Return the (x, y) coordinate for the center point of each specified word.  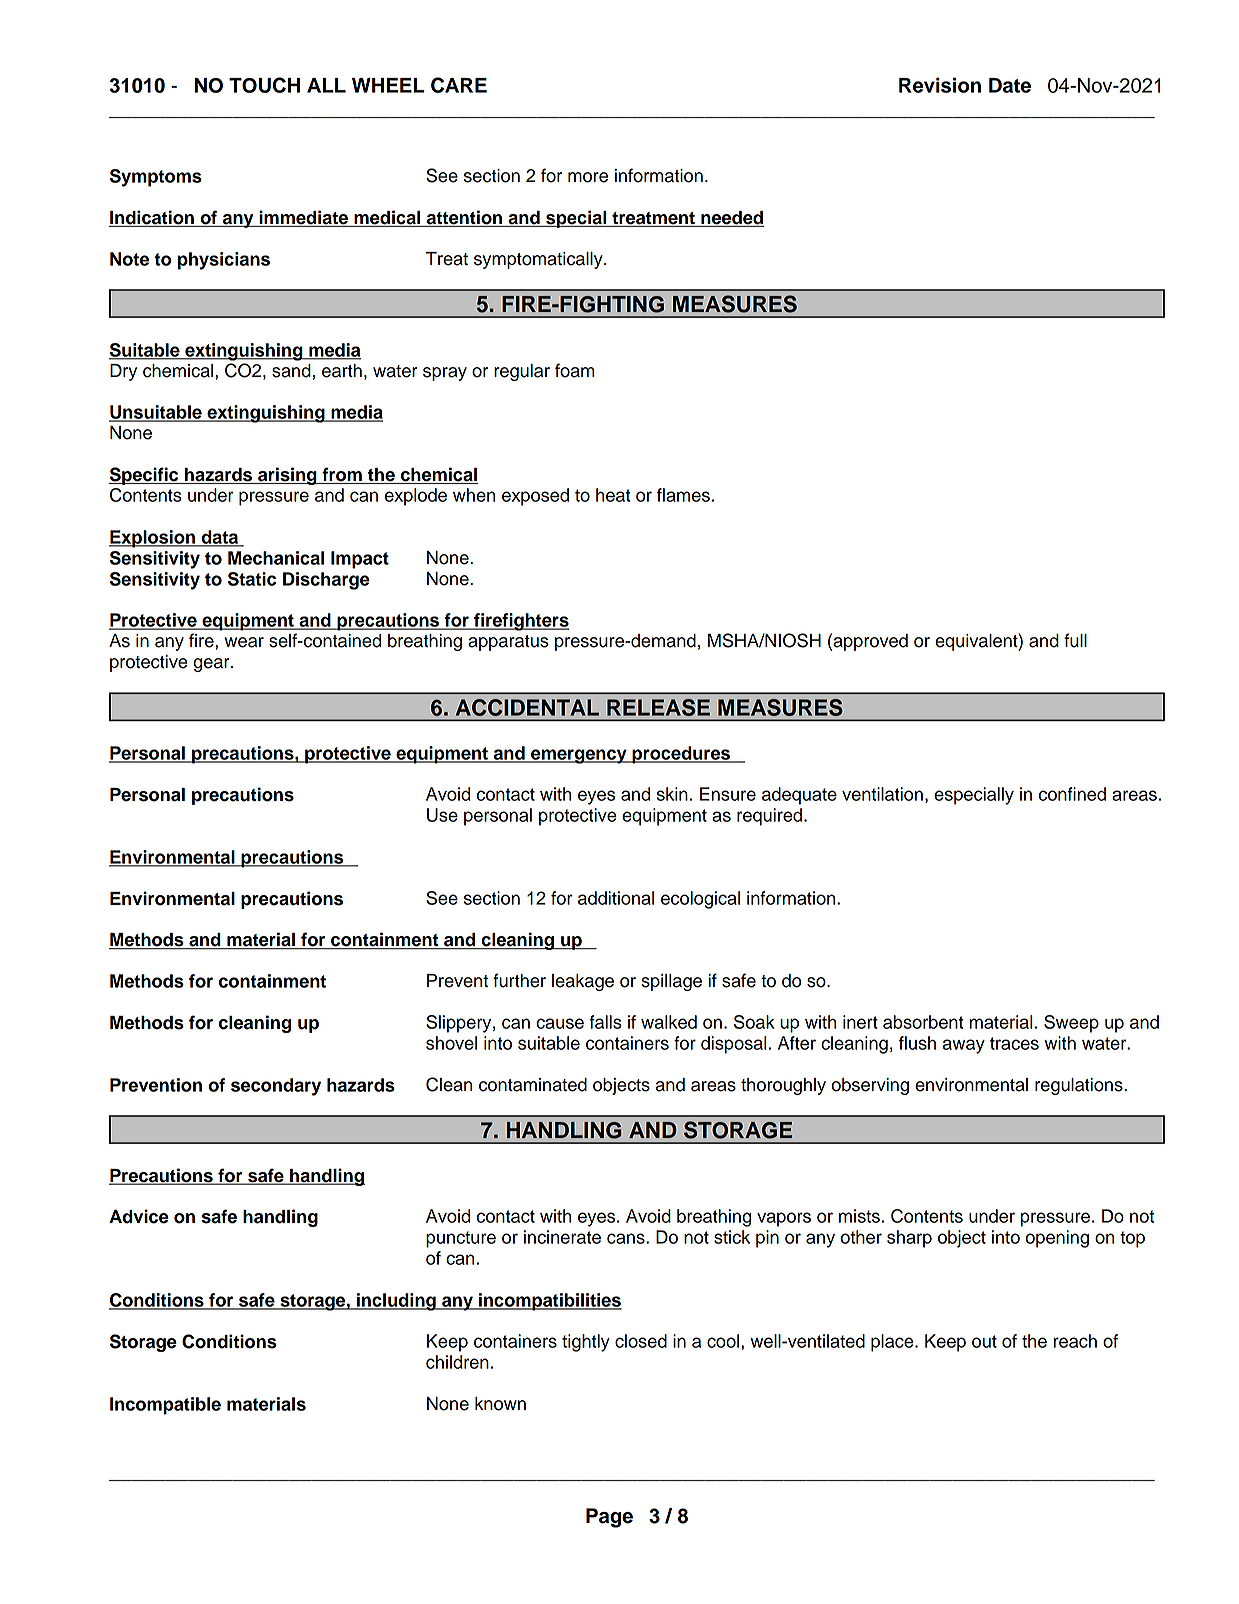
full (1075, 640)
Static (252, 579)
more (588, 177)
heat (613, 495)
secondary (276, 1087)
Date (1010, 85)
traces (1014, 1043)
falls (605, 1022)
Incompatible (165, 1406)
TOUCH (264, 85)
